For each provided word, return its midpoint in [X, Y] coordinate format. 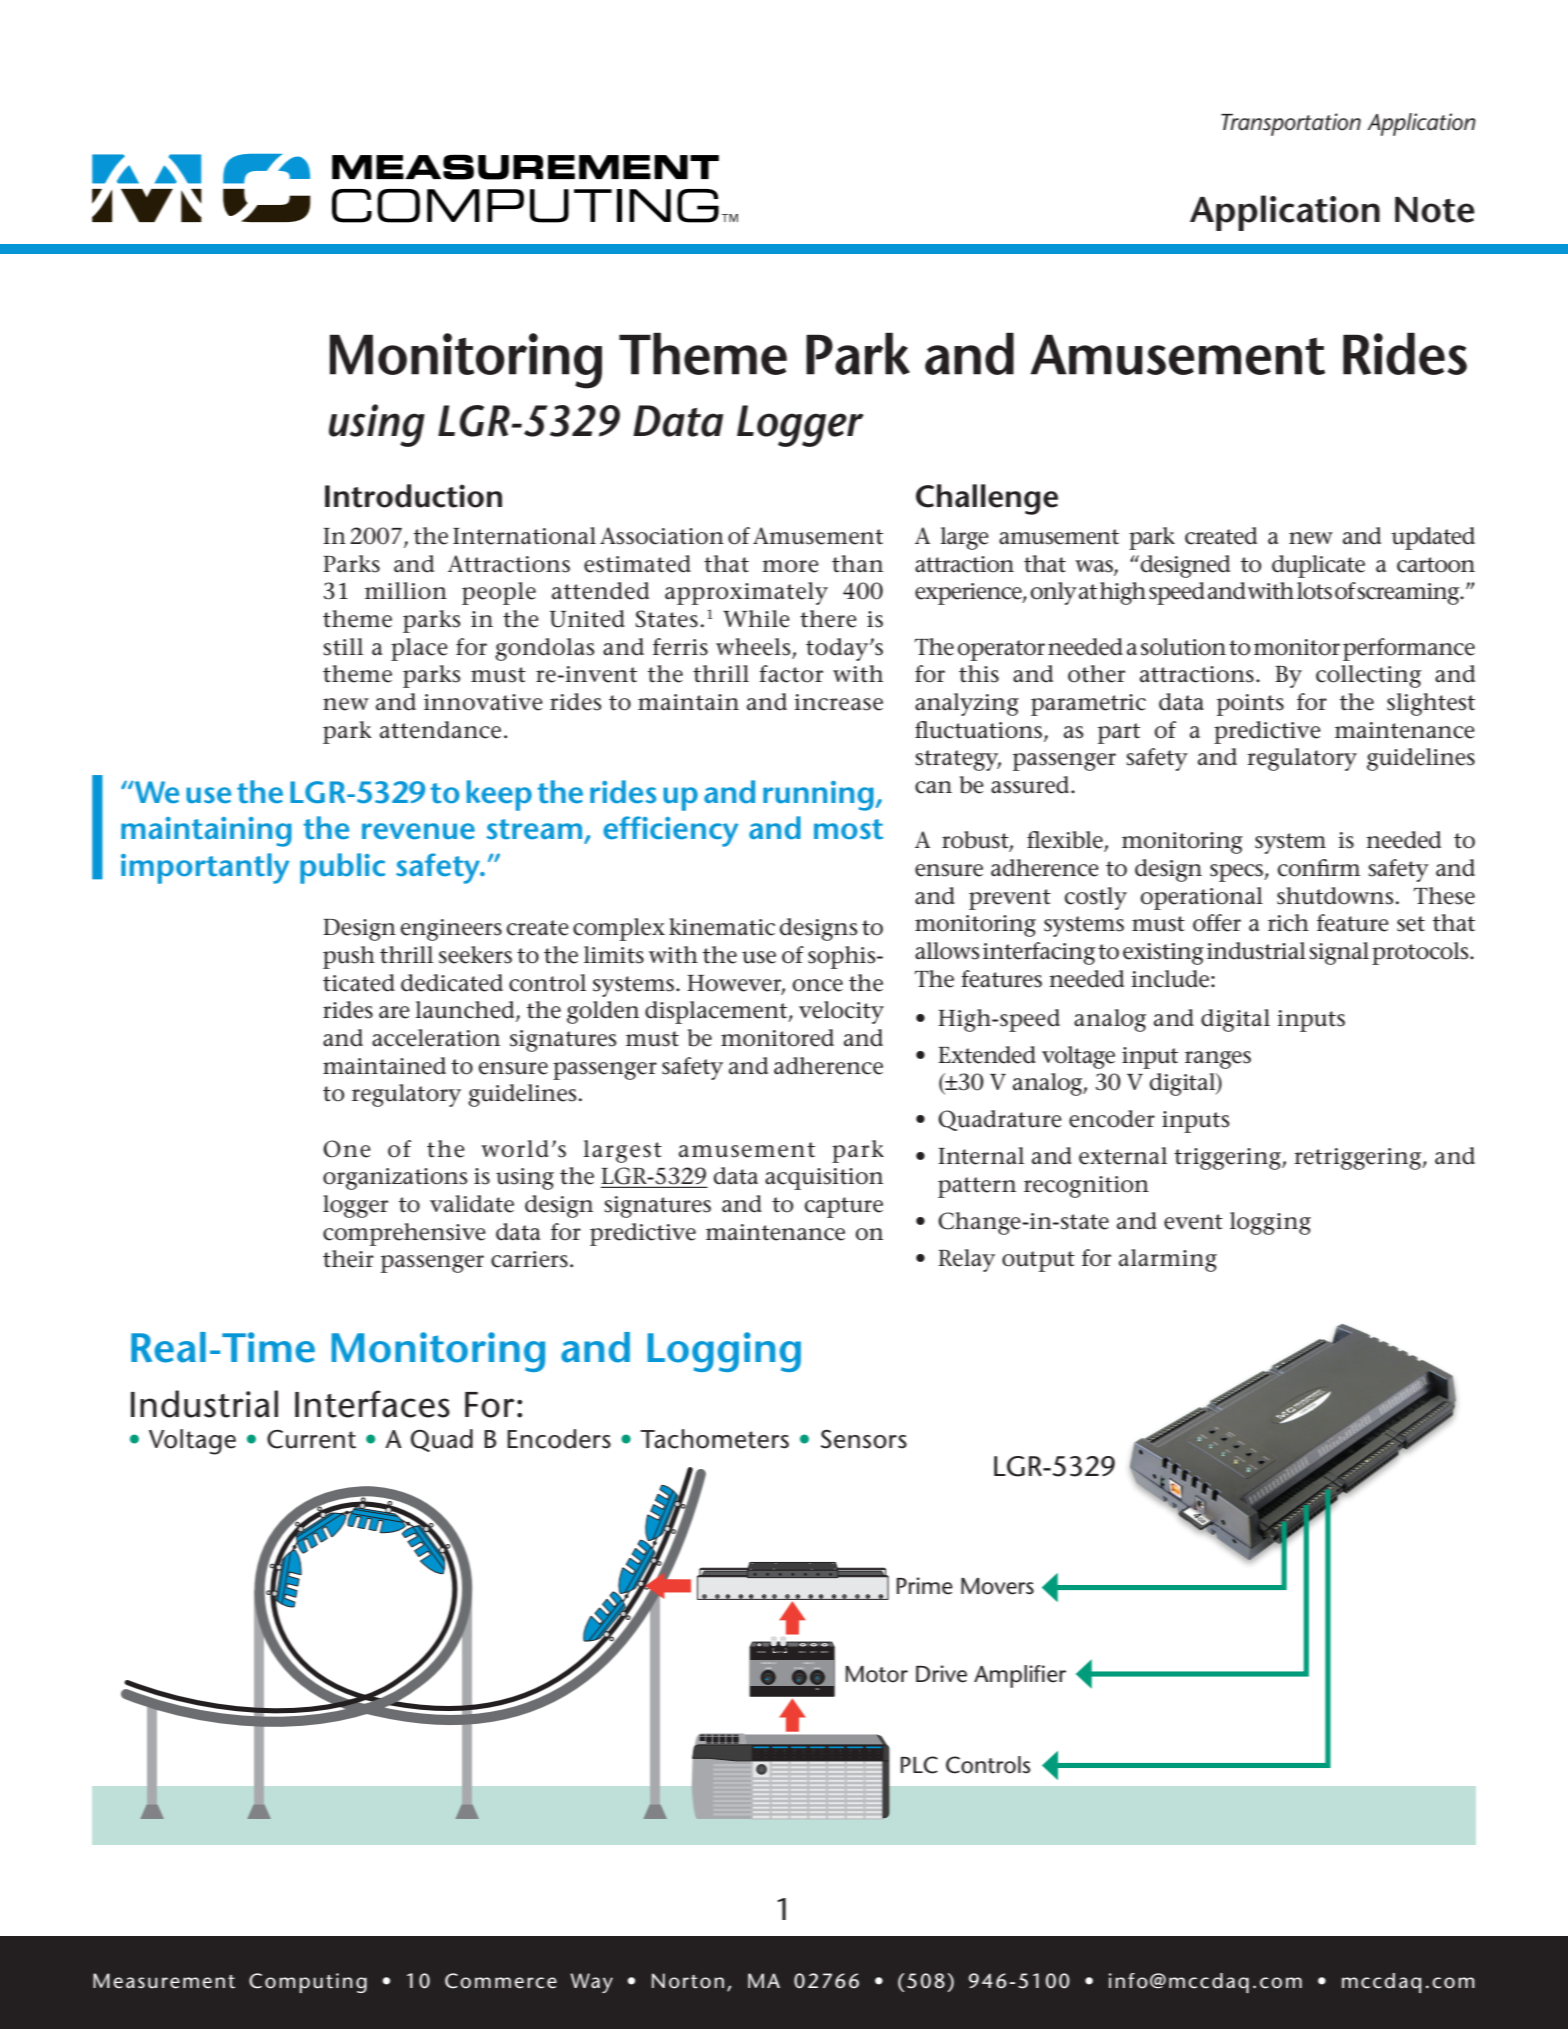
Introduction [413, 496]
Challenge [987, 499]
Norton [688, 1981]
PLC [919, 1765]
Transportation [1291, 124]
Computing [308, 1983]
